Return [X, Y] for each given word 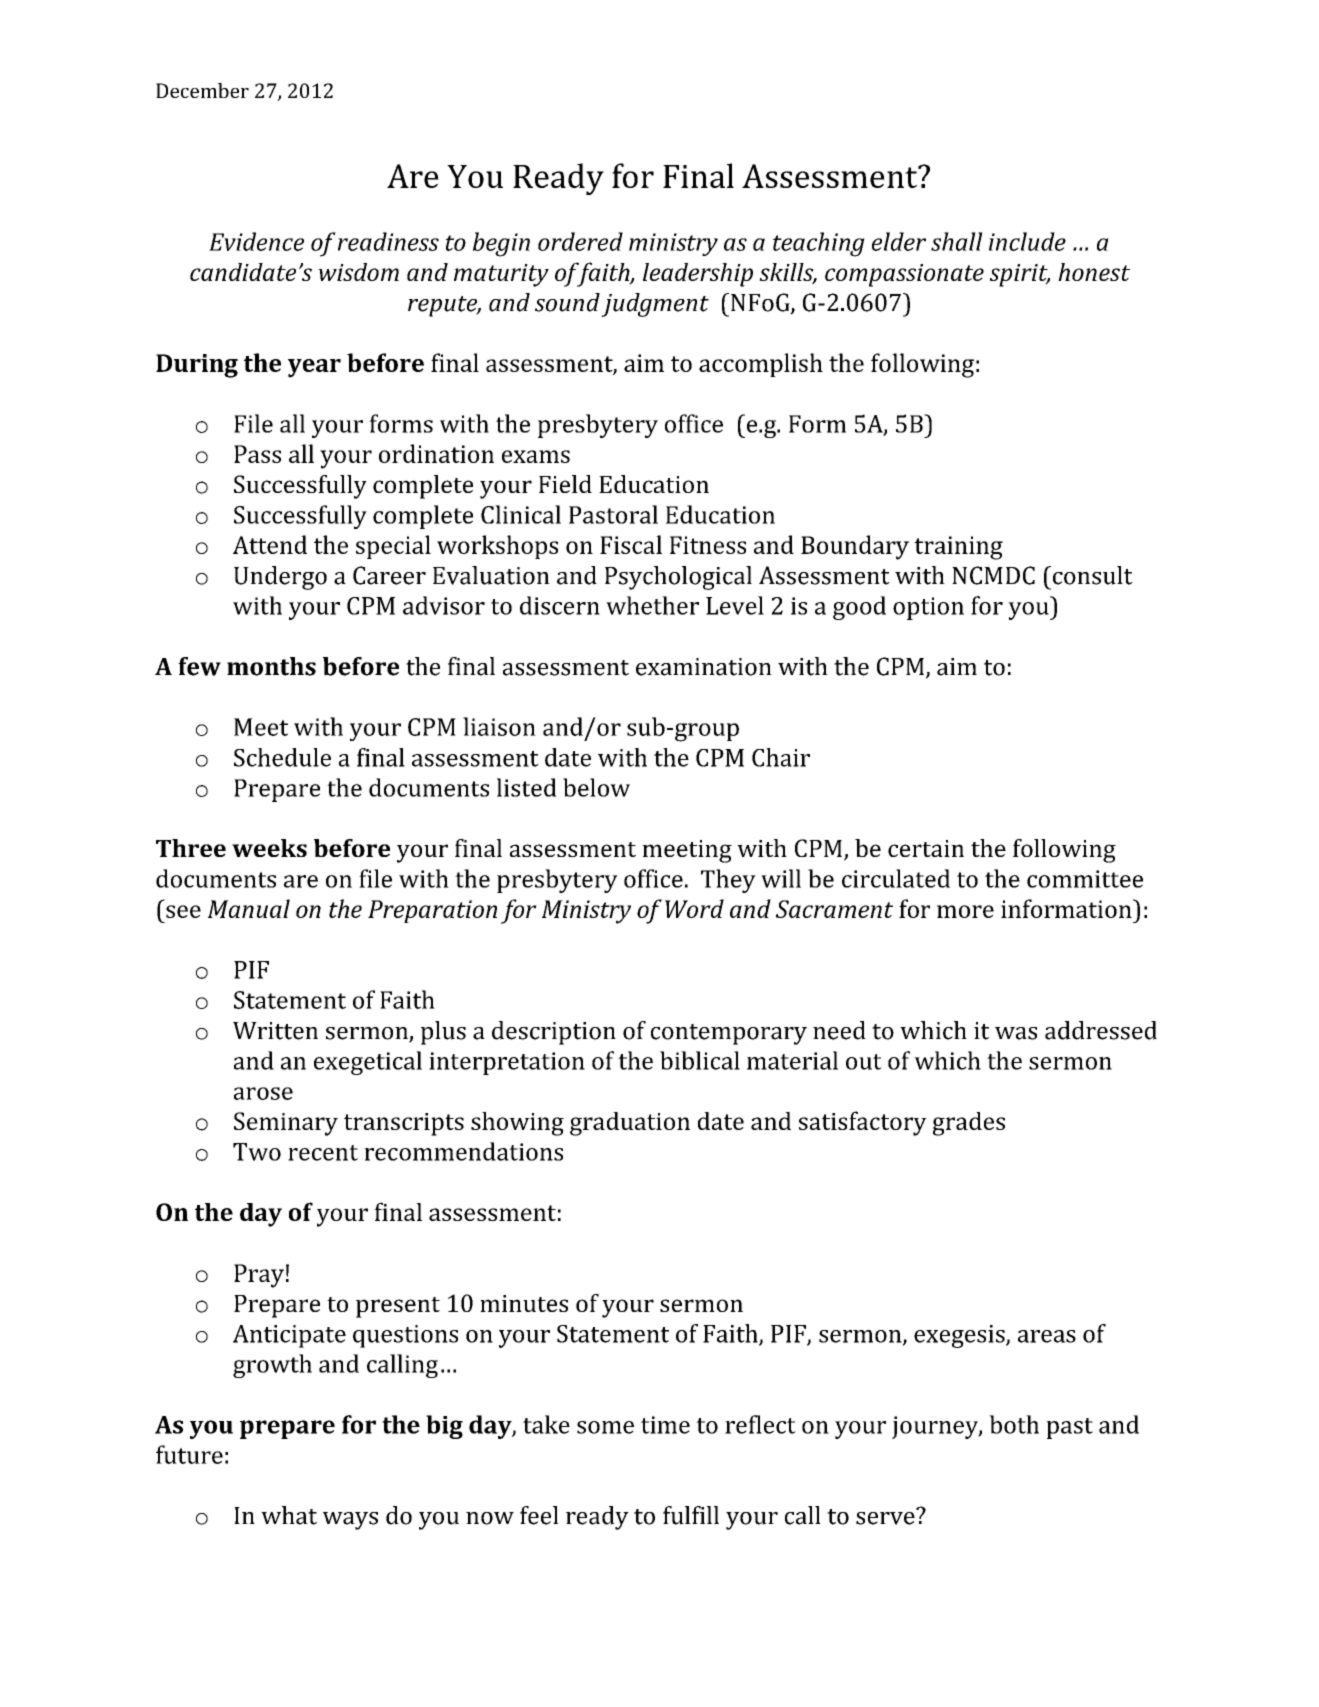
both [1014, 1424]
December [202, 90]
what [289, 1515]
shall [957, 241]
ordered [580, 241]
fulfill [691, 1515]
